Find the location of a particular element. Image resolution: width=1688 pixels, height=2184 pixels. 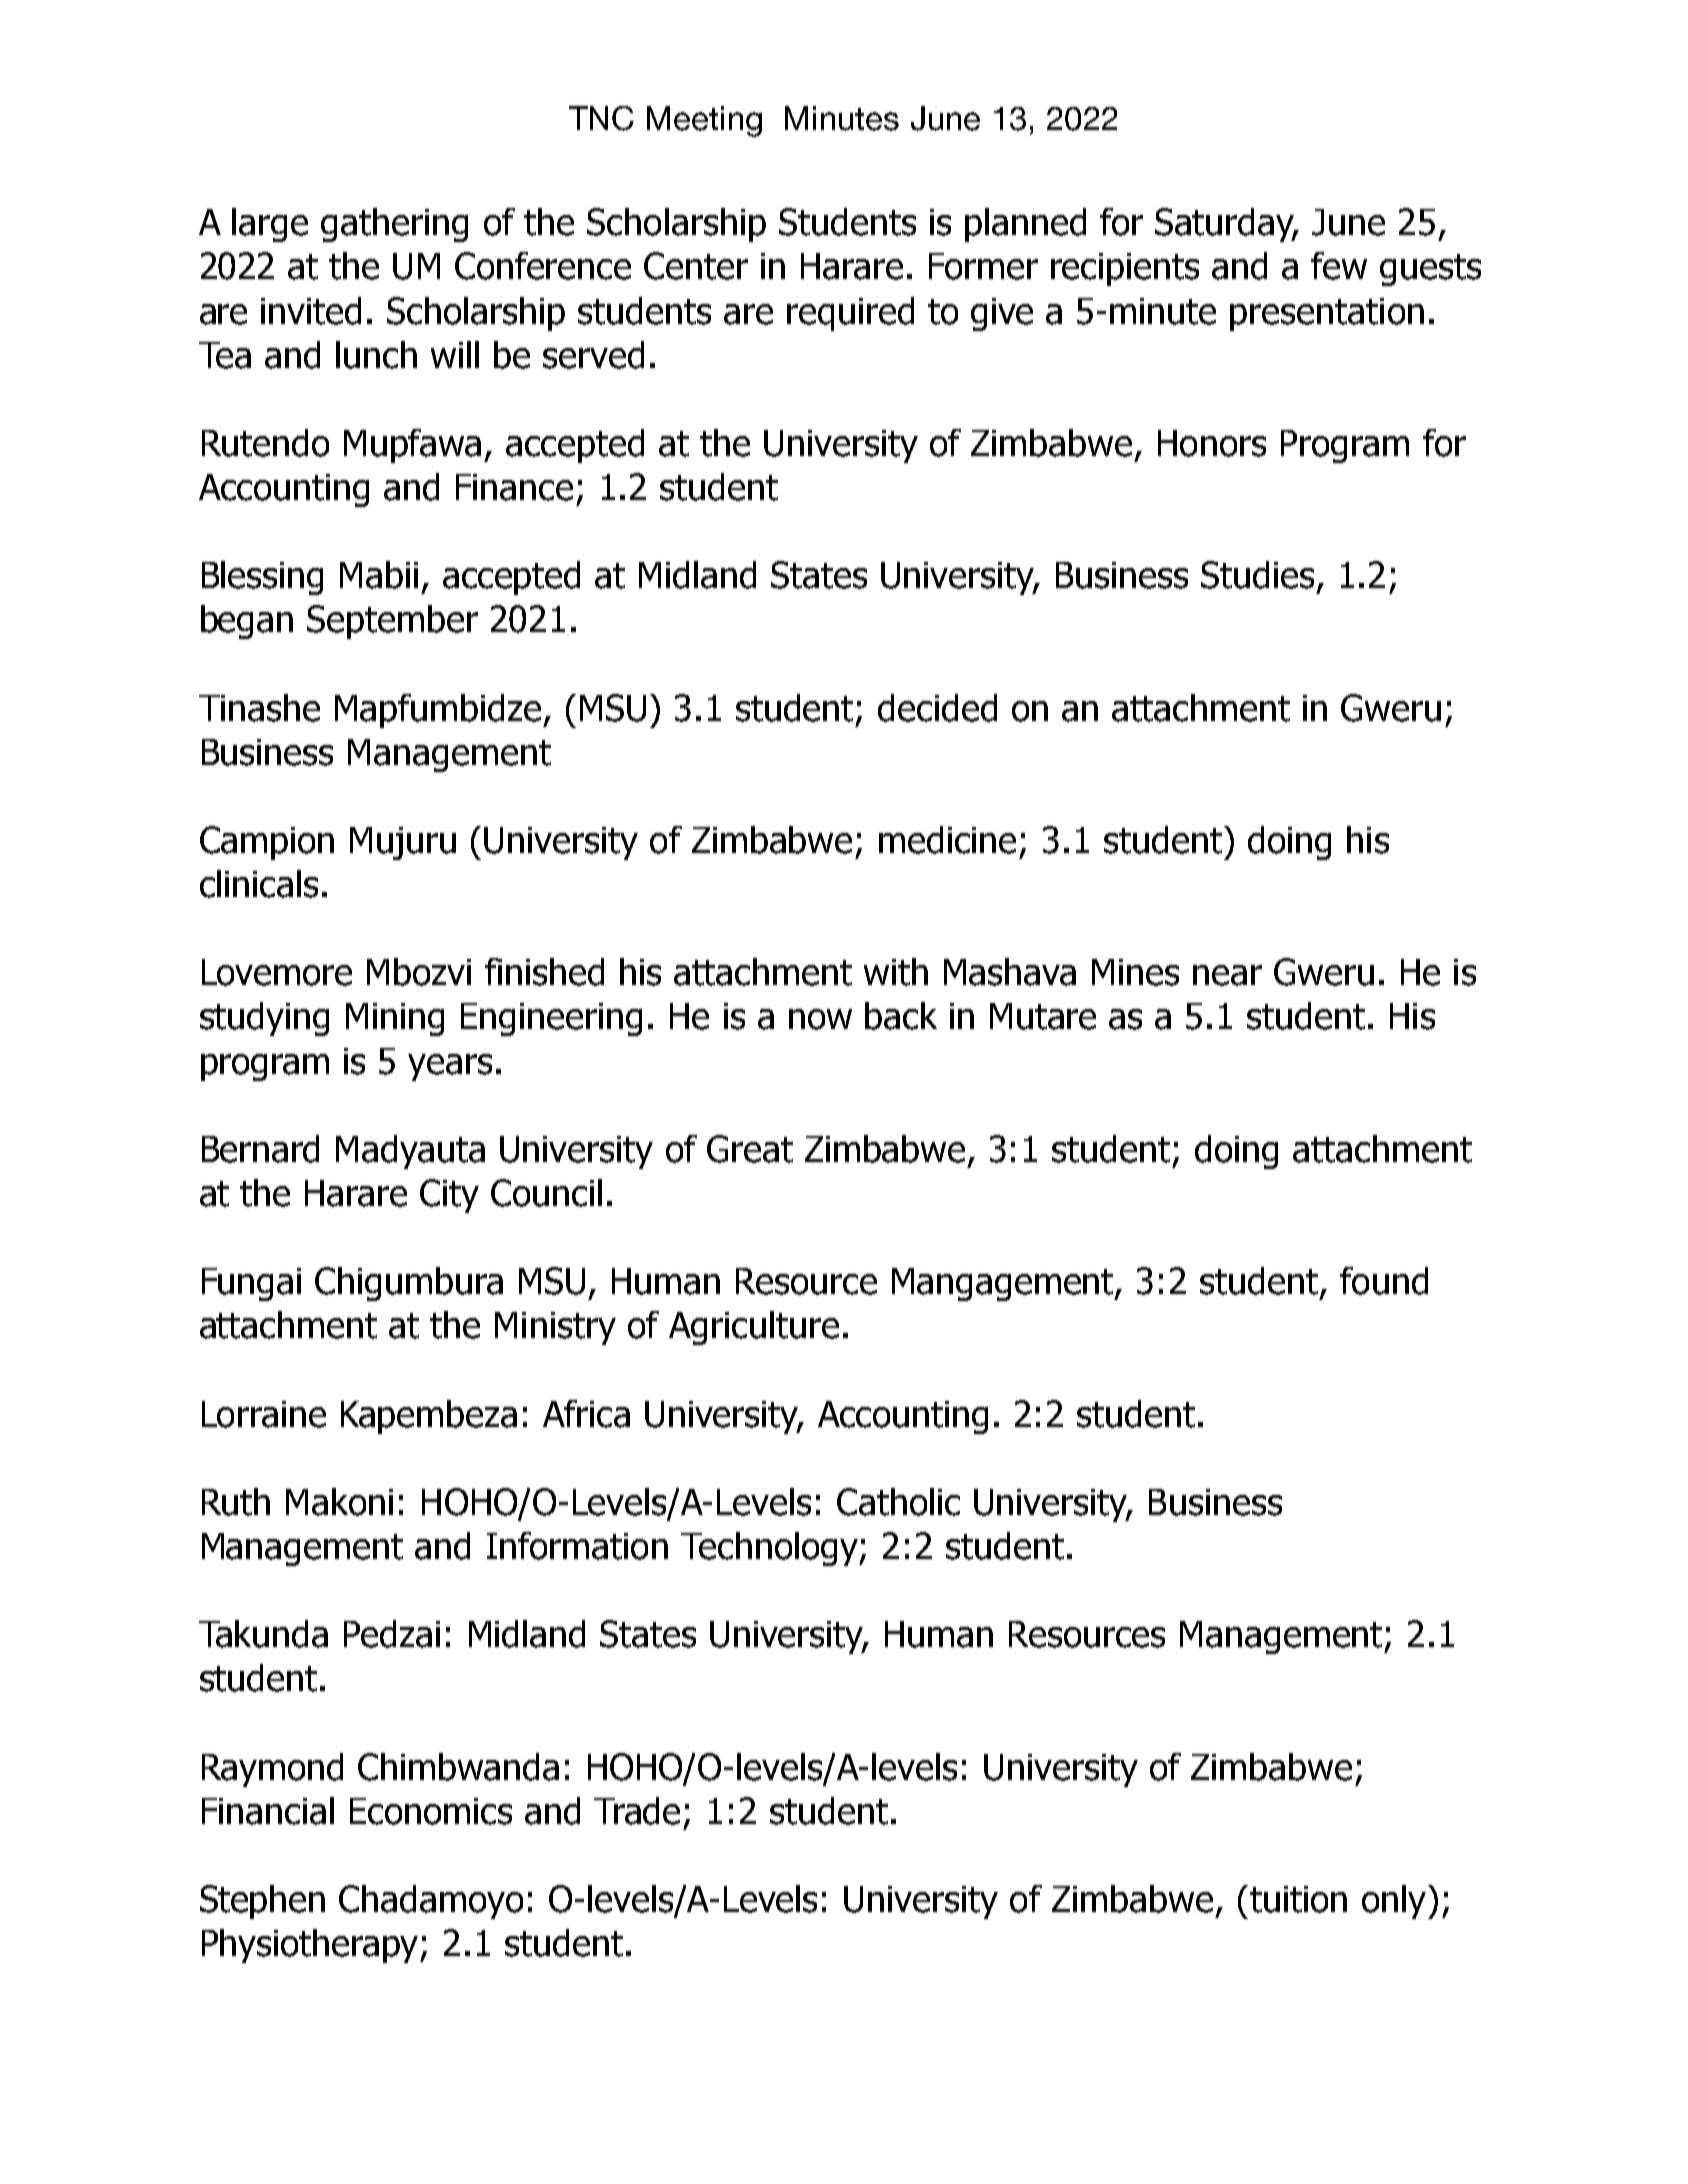

now is located at coordinates (820, 1019).
